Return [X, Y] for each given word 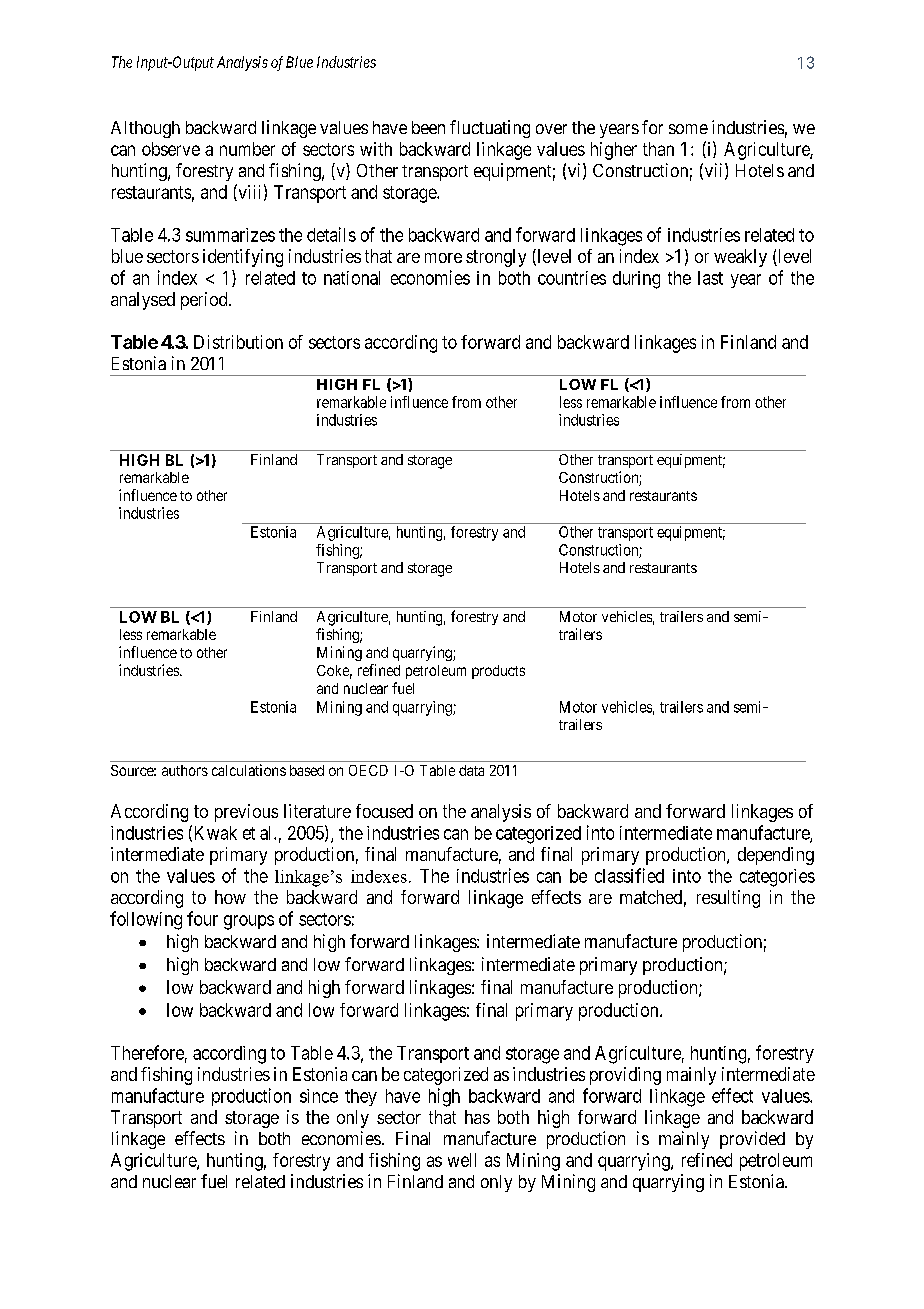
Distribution [238, 342]
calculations [249, 770]
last [710, 278]
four [202, 918]
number [247, 149]
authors [185, 770]
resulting [728, 899]
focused [384, 811]
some [688, 129]
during [636, 280]
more [443, 258]
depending [776, 856]
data [471, 770]
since [319, 1096]
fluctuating [490, 129]
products [498, 672]
